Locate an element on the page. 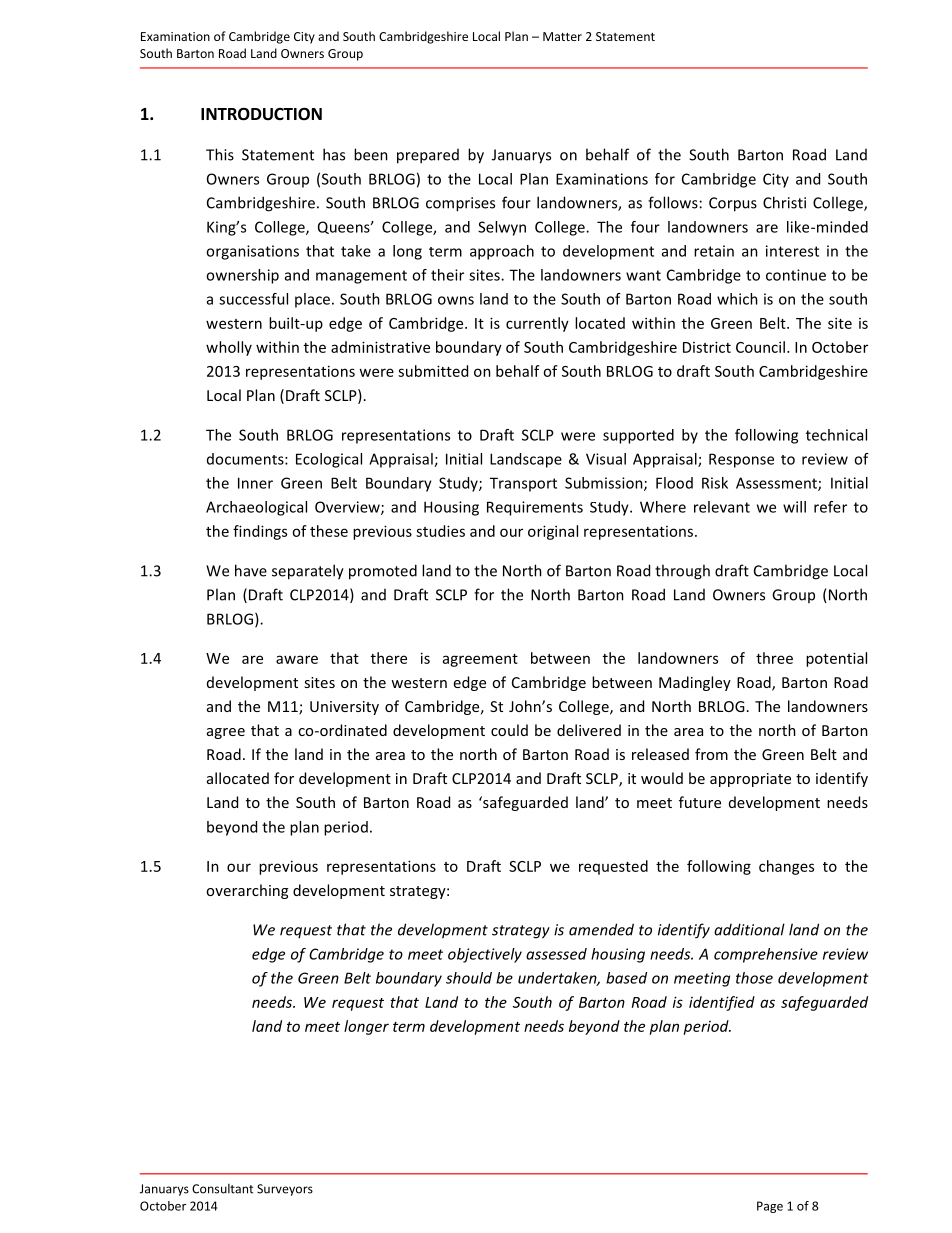 The height and width of the image is (1233, 952). aware is located at coordinates (297, 659).
